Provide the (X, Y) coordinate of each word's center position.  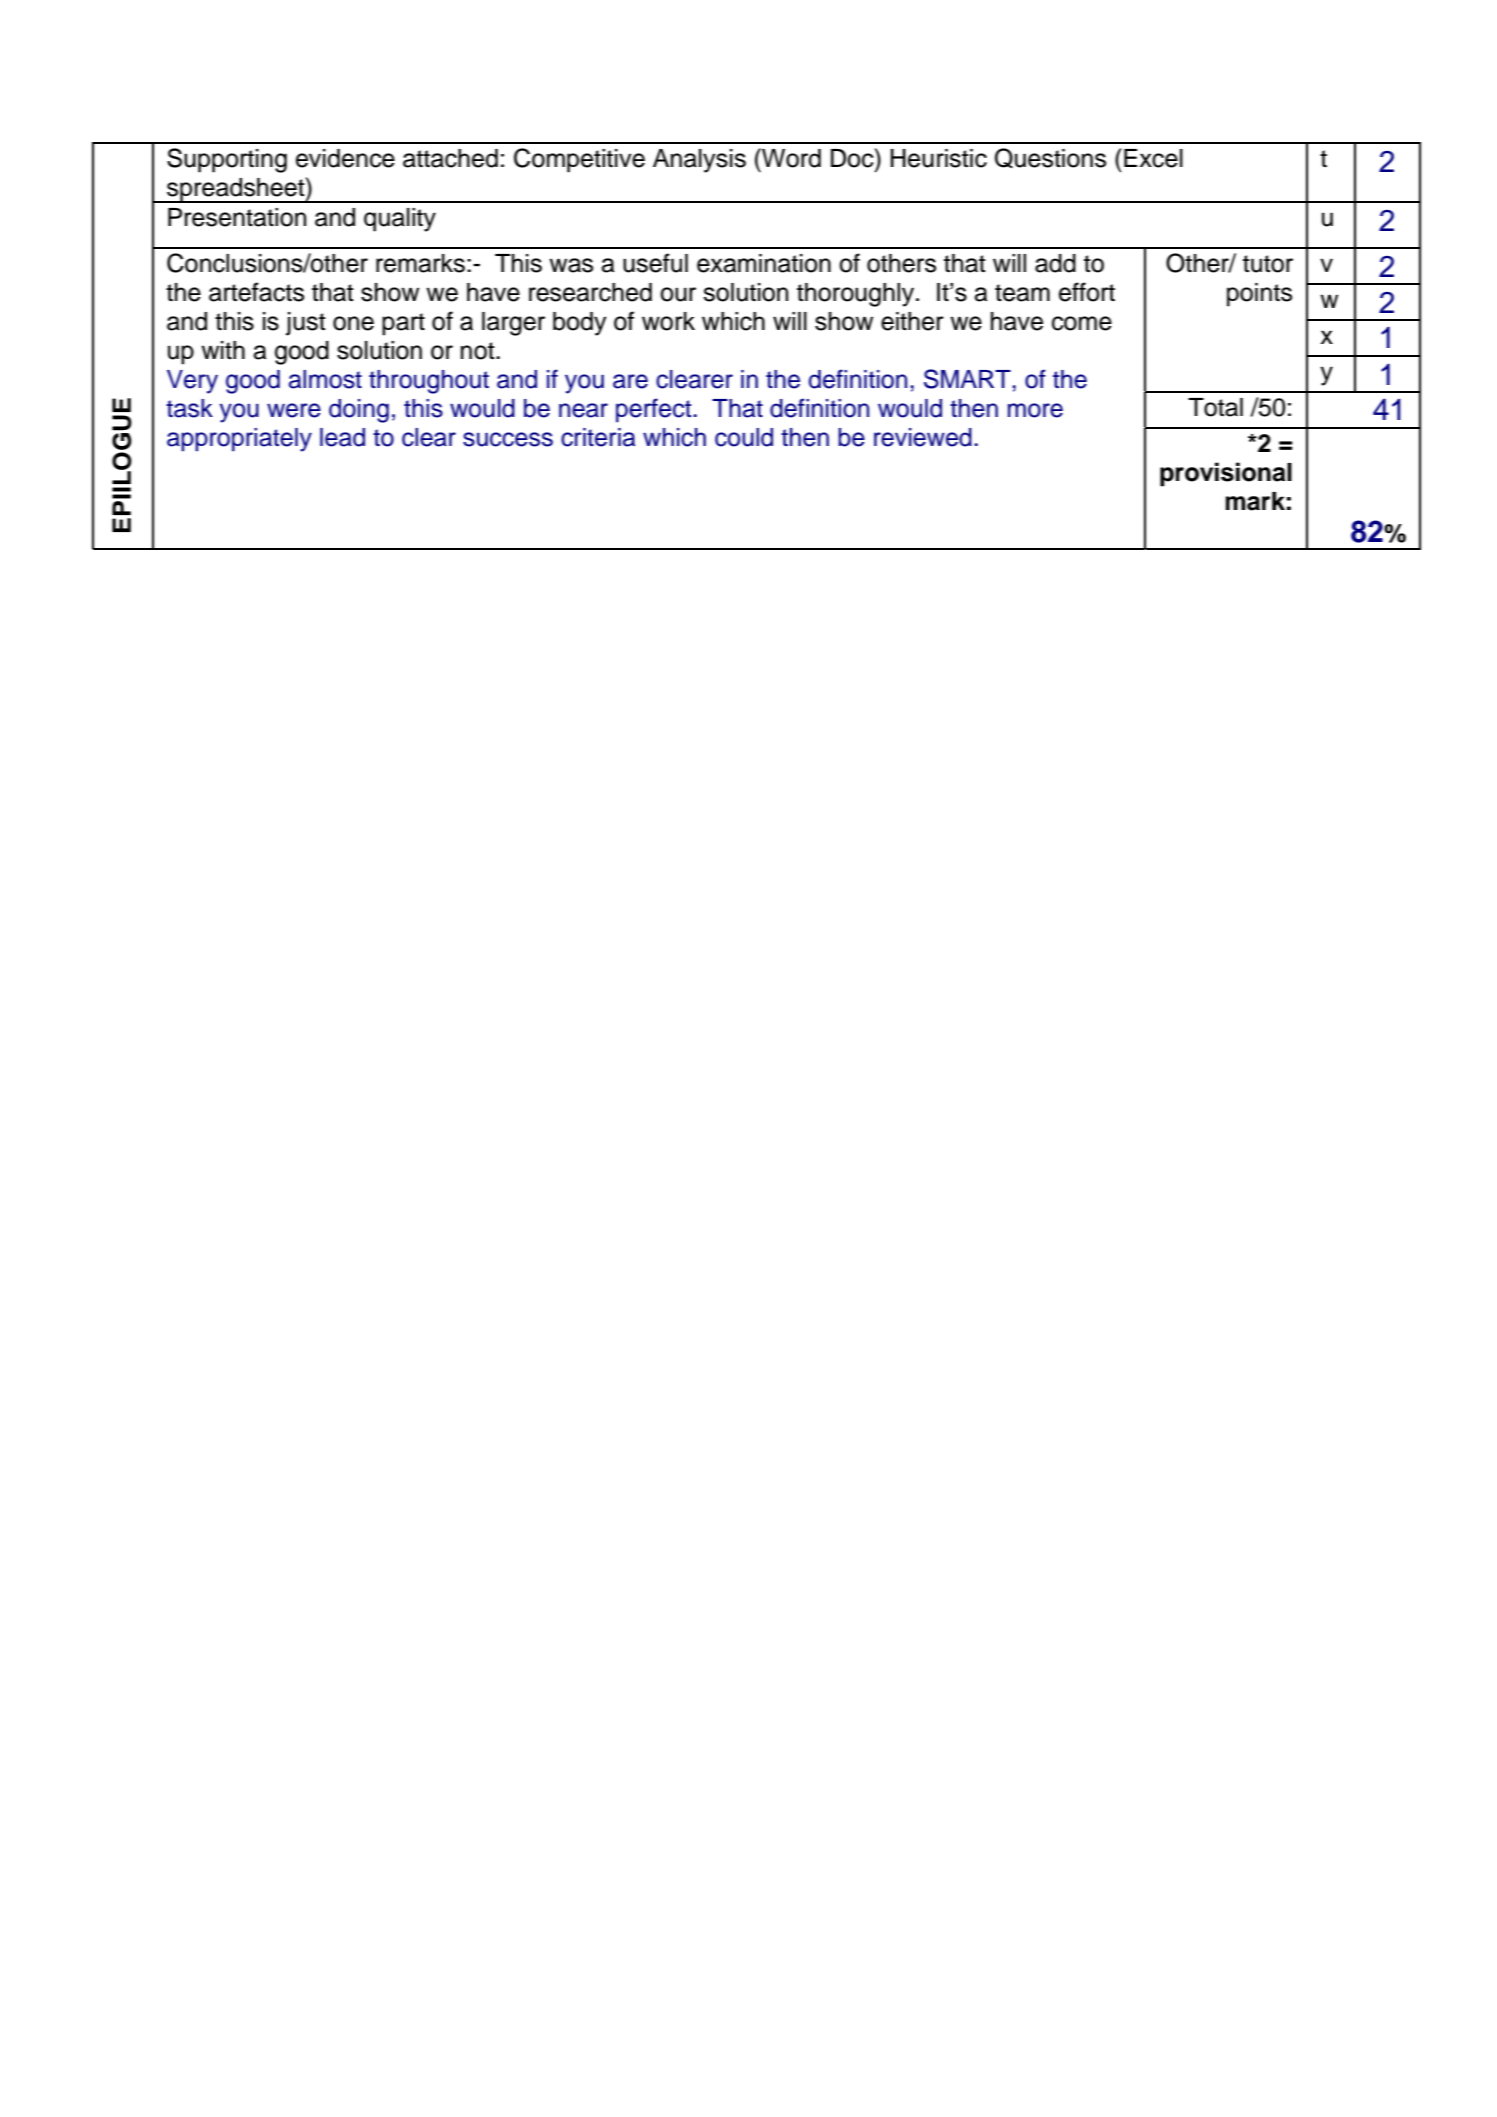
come (1082, 323)
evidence (345, 158)
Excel (1153, 158)
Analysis (699, 161)
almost (325, 379)
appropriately (239, 440)
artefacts (256, 292)
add (1055, 263)
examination (764, 263)
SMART (967, 379)
